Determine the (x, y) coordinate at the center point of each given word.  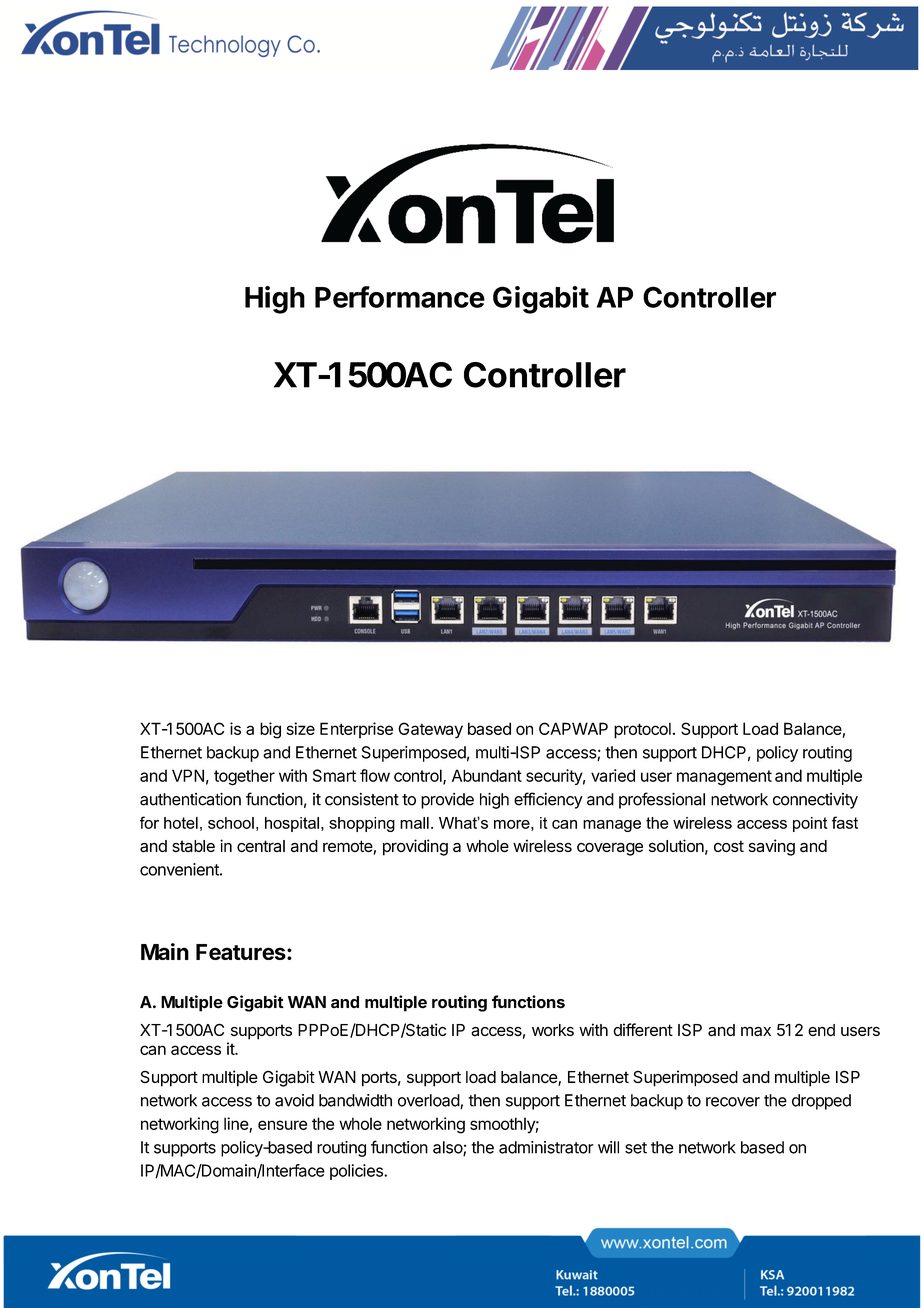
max (756, 1031)
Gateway (430, 730)
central (261, 846)
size (301, 728)
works (553, 1030)
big (270, 730)
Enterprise (356, 730)
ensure (282, 1125)
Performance (400, 297)
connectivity (815, 801)
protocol (642, 730)
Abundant (487, 775)
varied (613, 775)
